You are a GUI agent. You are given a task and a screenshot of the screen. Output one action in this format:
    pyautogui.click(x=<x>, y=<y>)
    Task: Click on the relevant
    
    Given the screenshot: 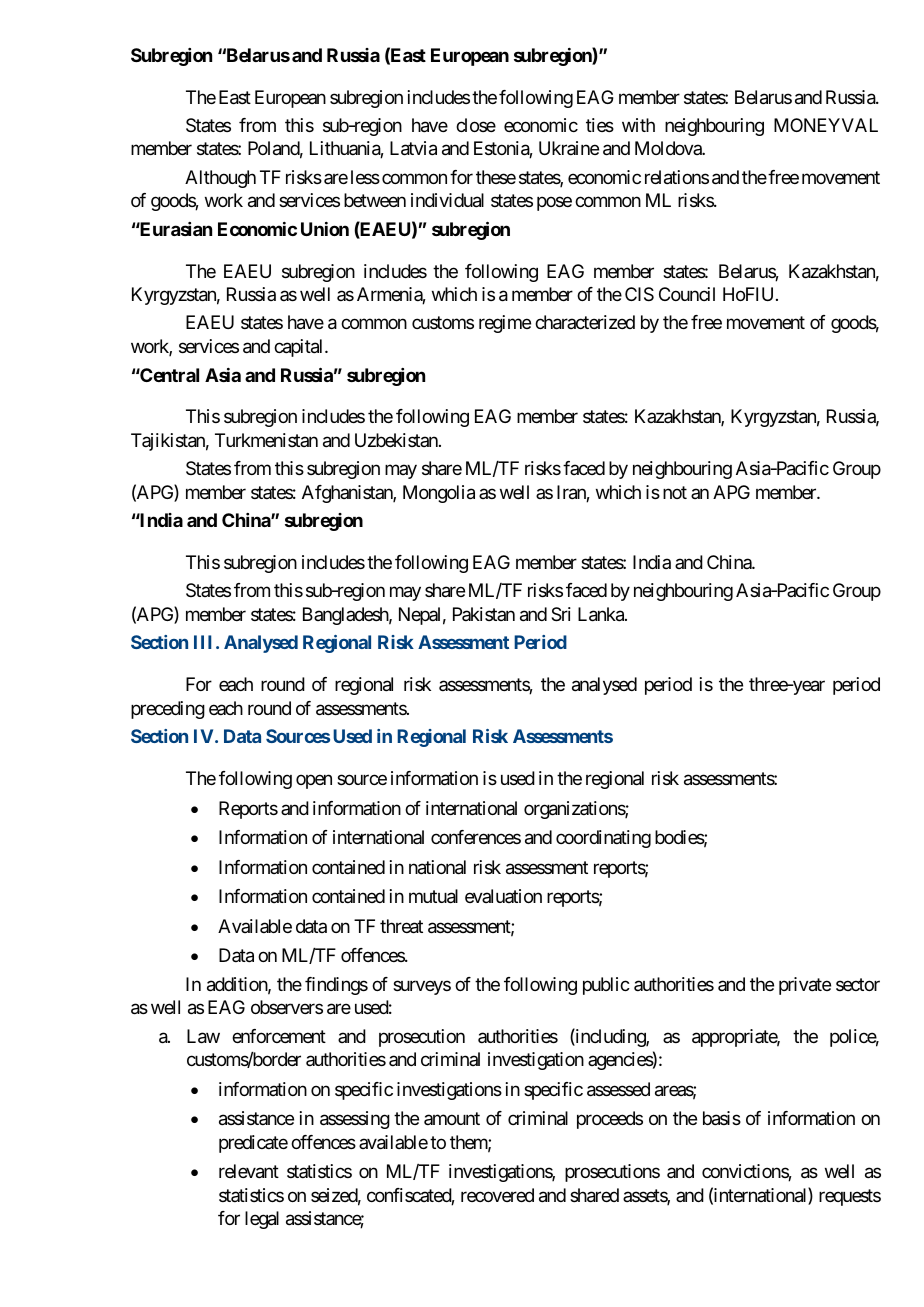 What is the action you would take?
    pyautogui.click(x=249, y=1171)
